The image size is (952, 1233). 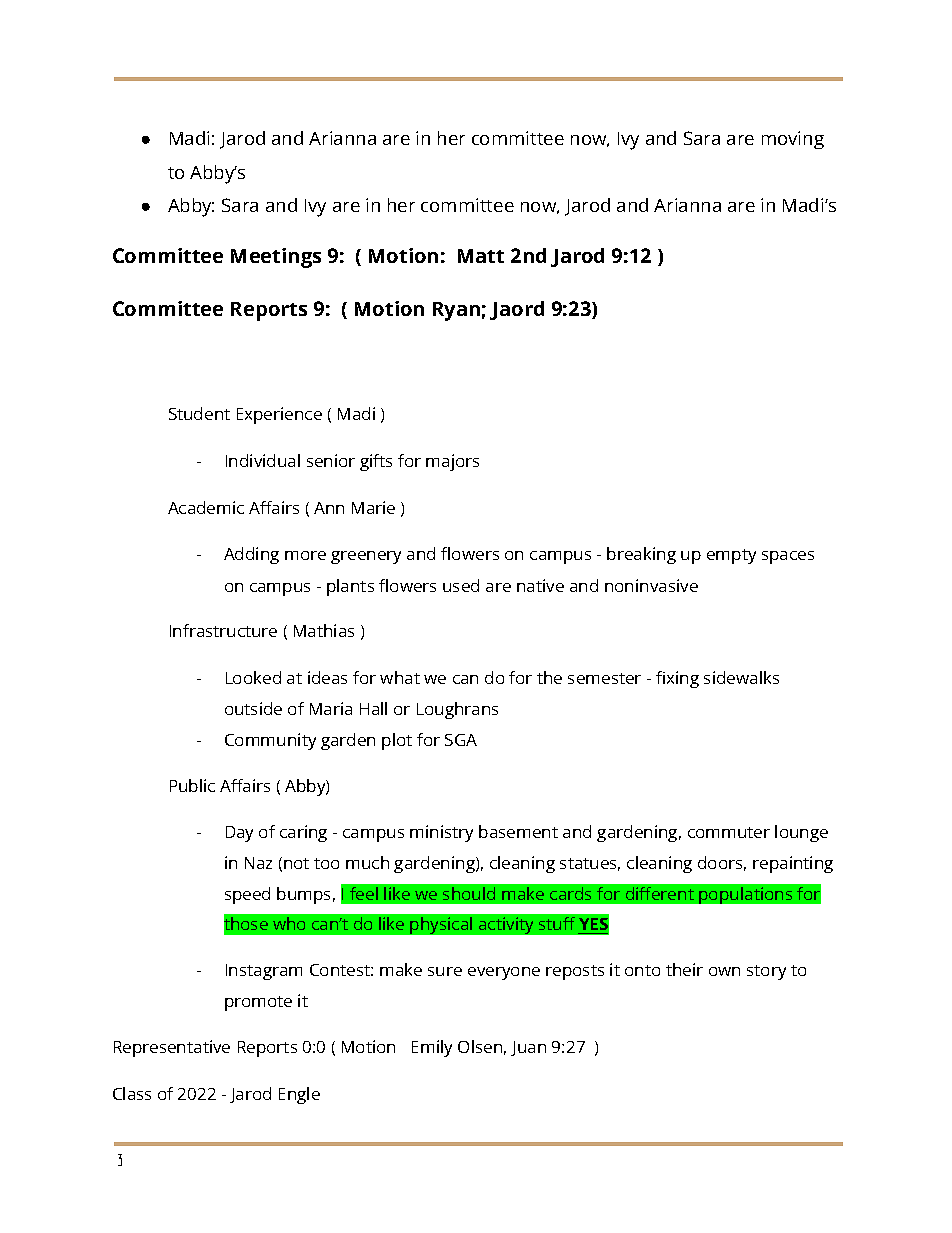 I want to click on Meetings, so click(x=276, y=258).
